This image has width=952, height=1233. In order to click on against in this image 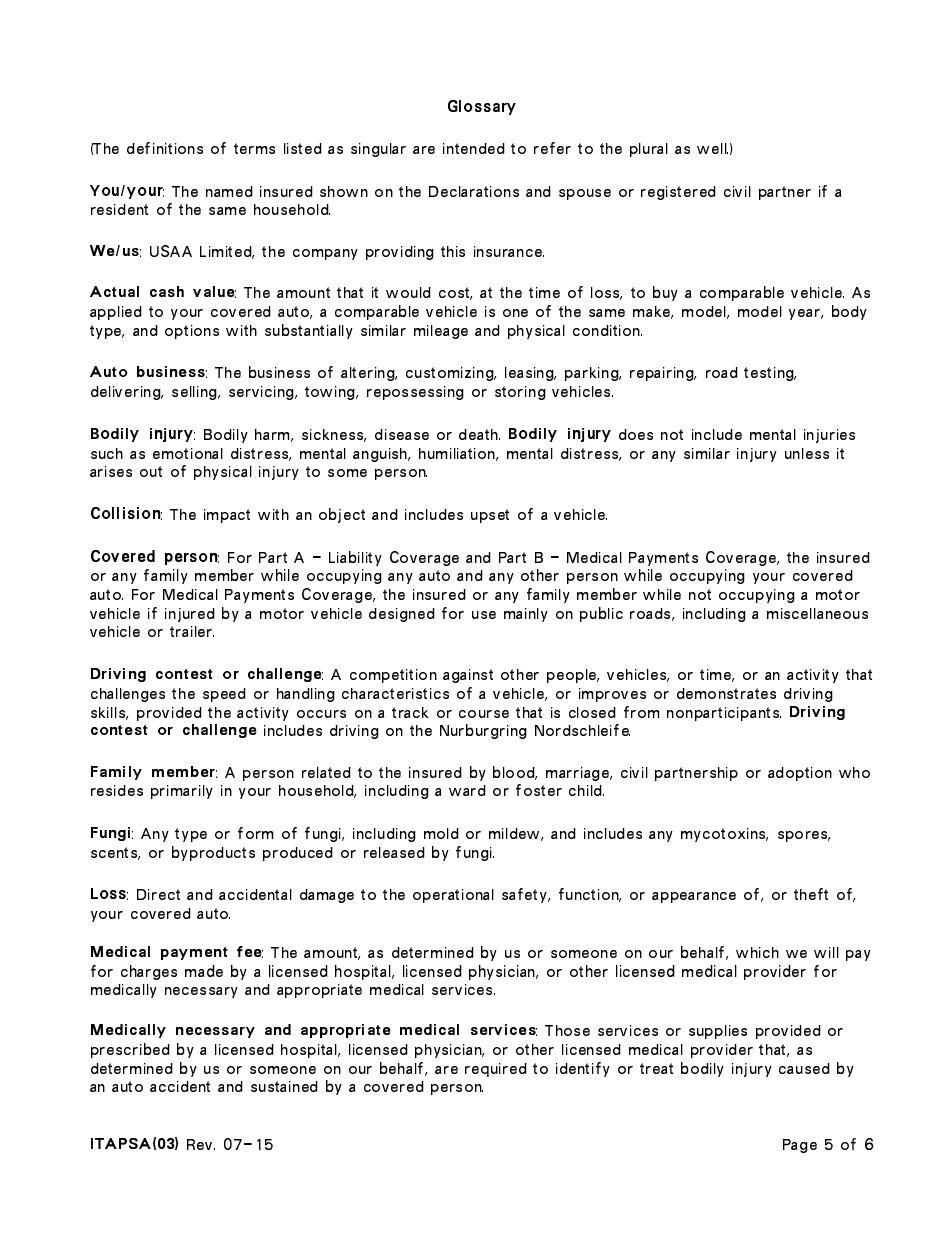, I will do `click(468, 676)`.
